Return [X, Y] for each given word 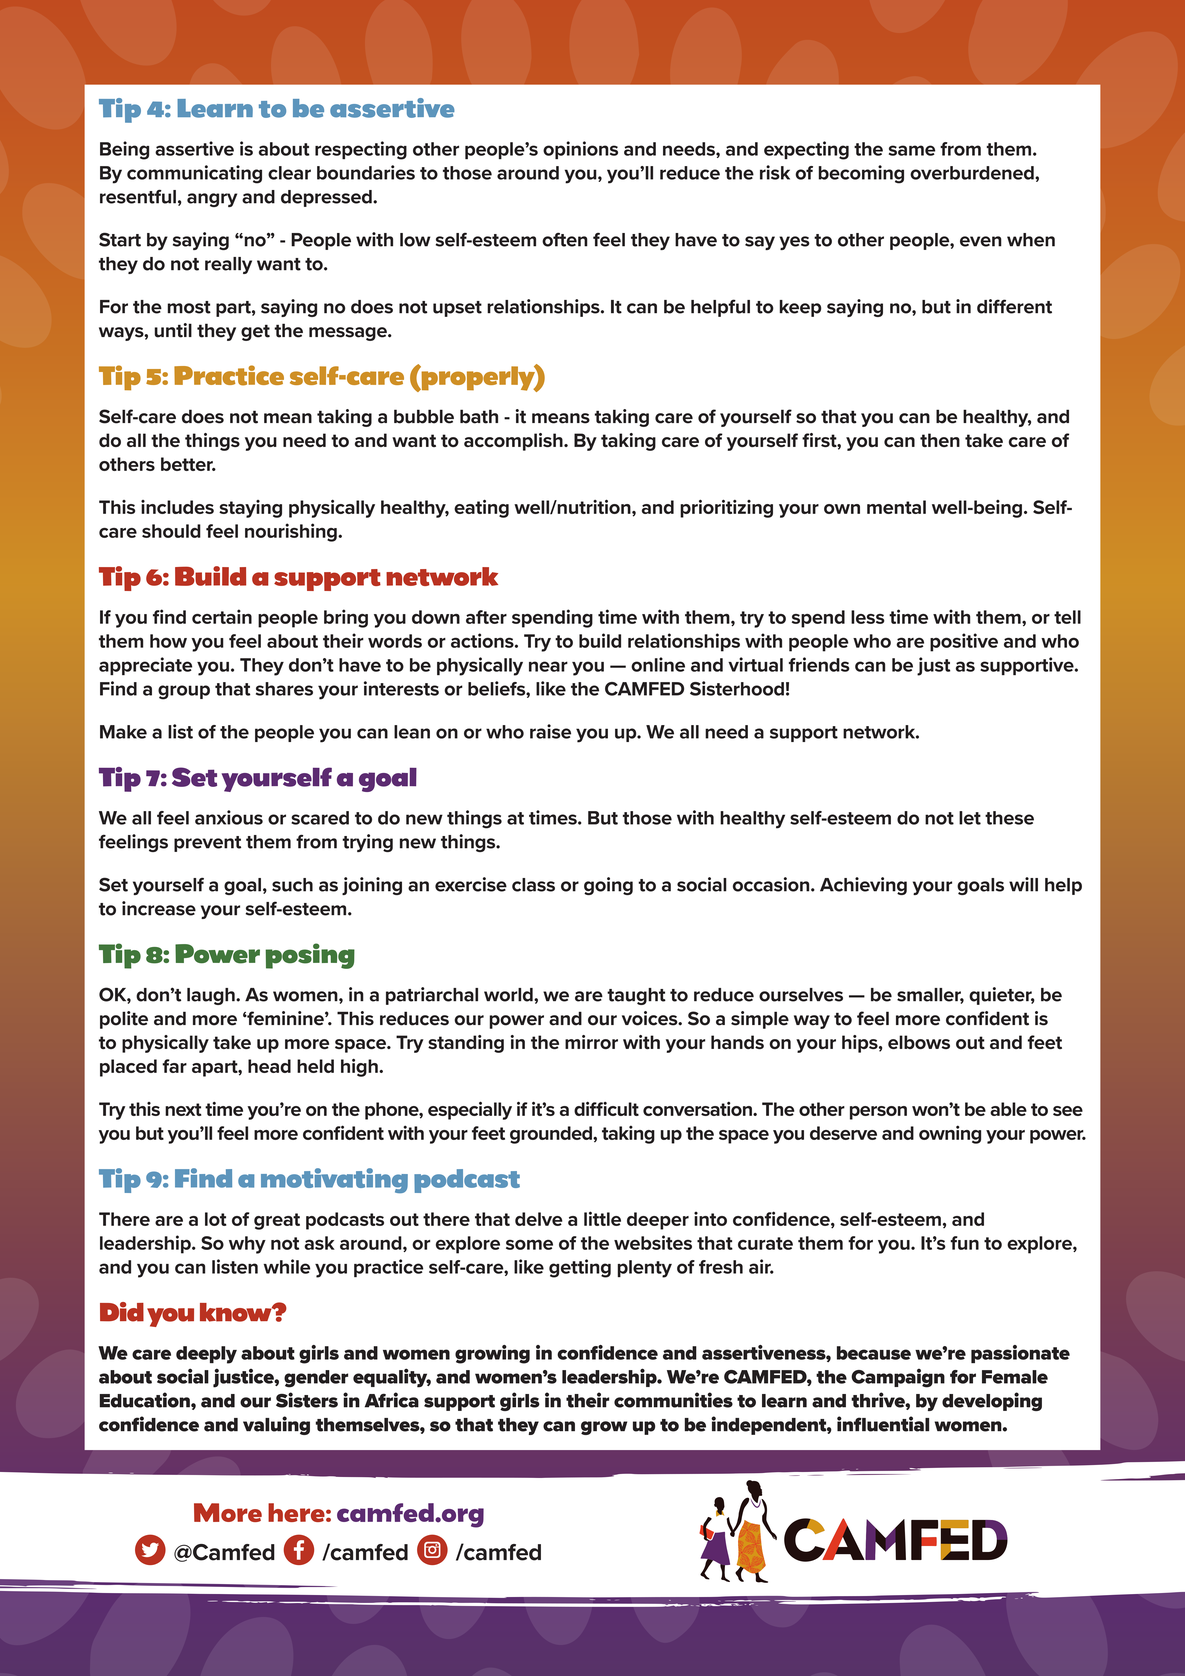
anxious [229, 817]
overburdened [973, 173]
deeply [206, 1355]
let [970, 818]
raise [550, 731]
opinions [580, 150]
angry [212, 200]
